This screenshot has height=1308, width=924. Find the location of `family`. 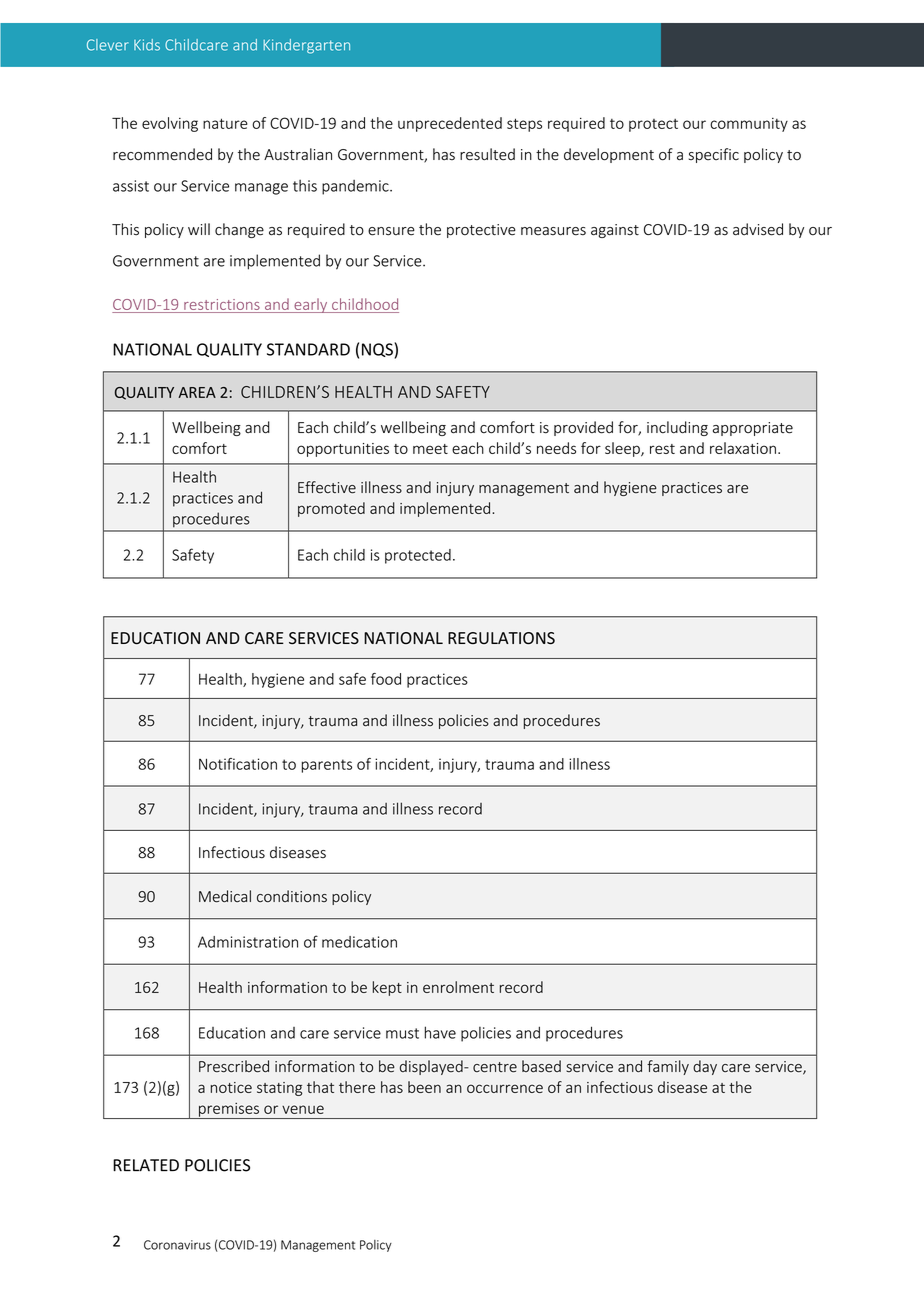

family is located at coordinates (668, 1067).
